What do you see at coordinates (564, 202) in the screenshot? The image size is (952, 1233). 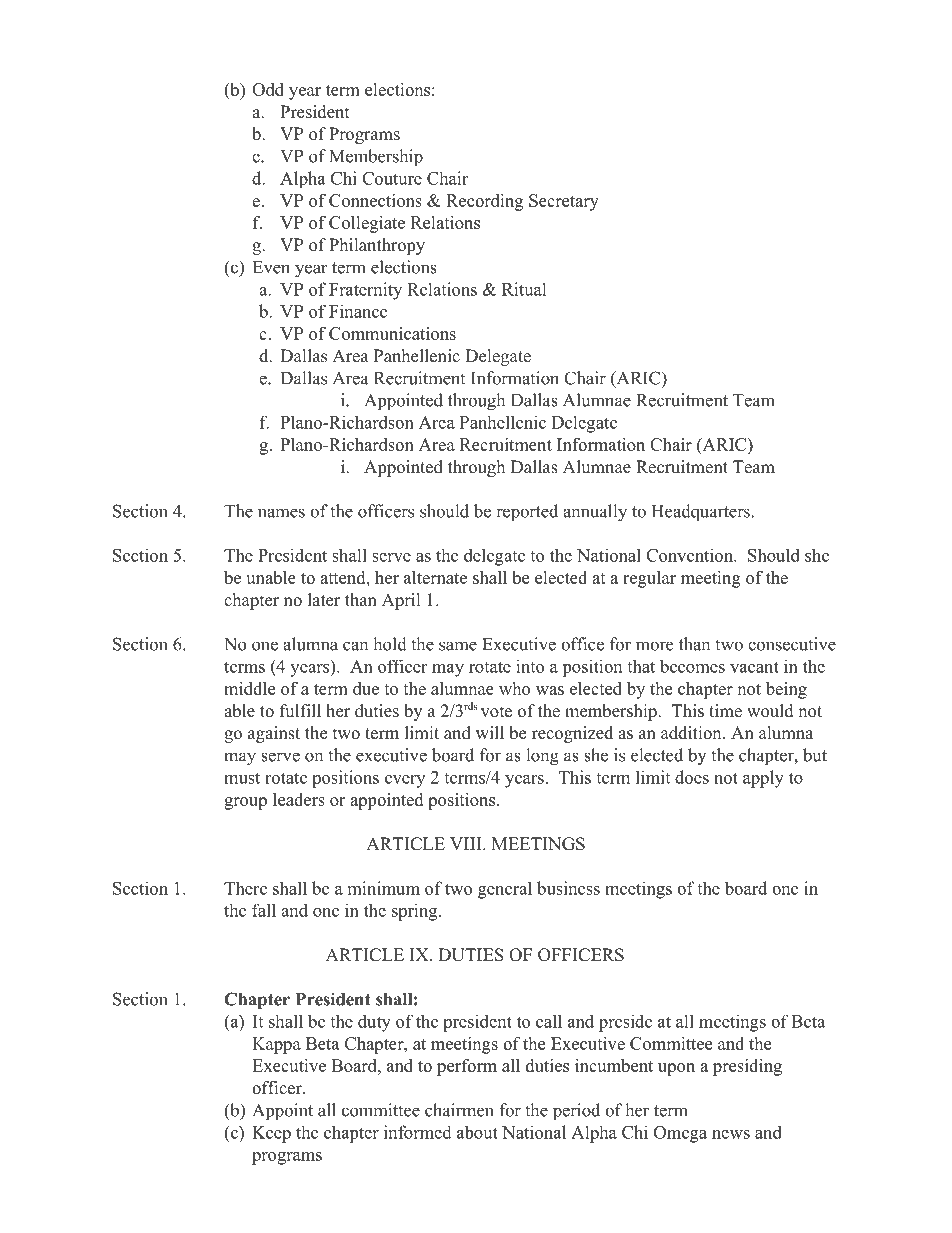 I see `Secretary` at bounding box center [564, 202].
